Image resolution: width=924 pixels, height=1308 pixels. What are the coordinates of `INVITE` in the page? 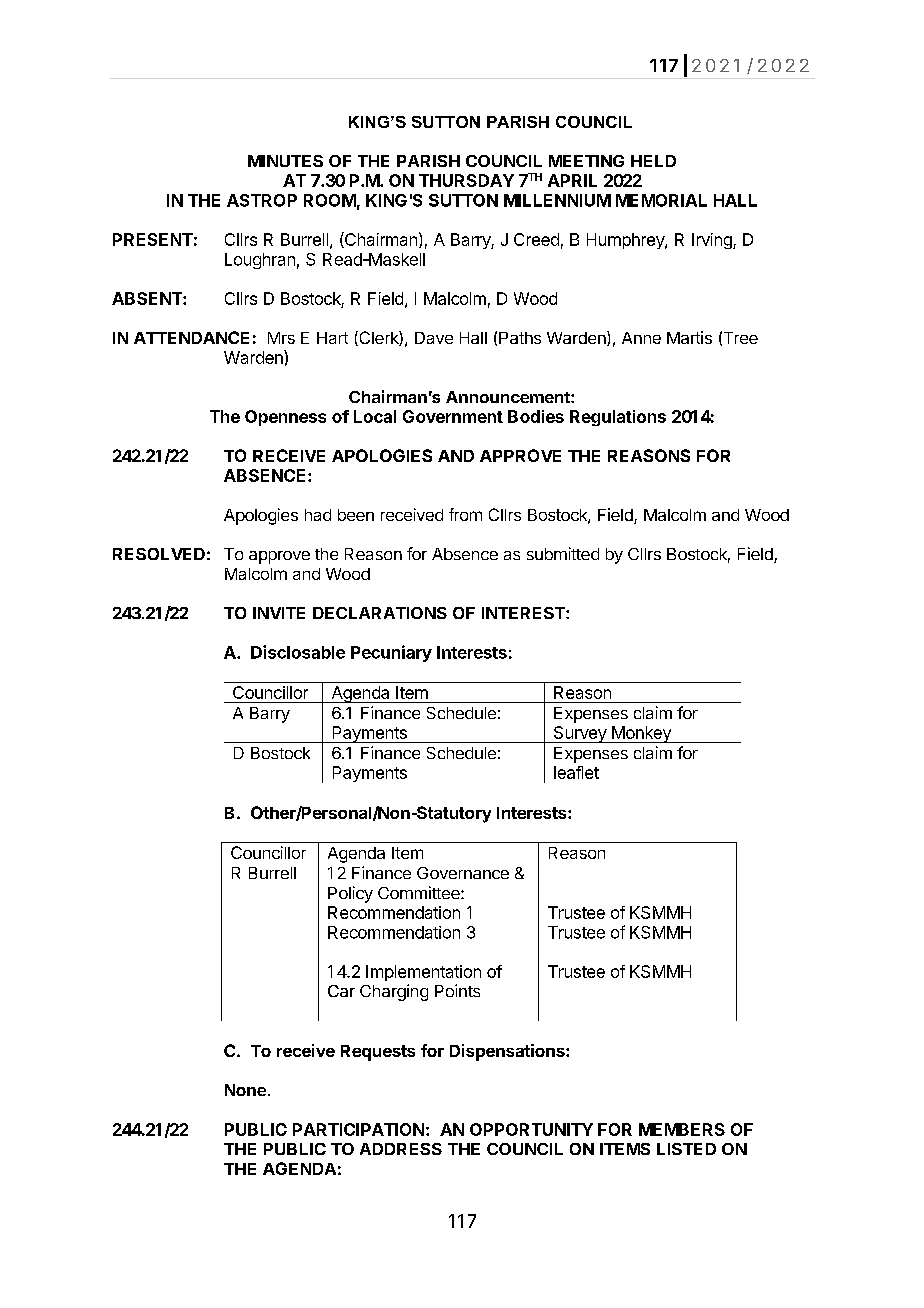 It's located at (279, 613).
